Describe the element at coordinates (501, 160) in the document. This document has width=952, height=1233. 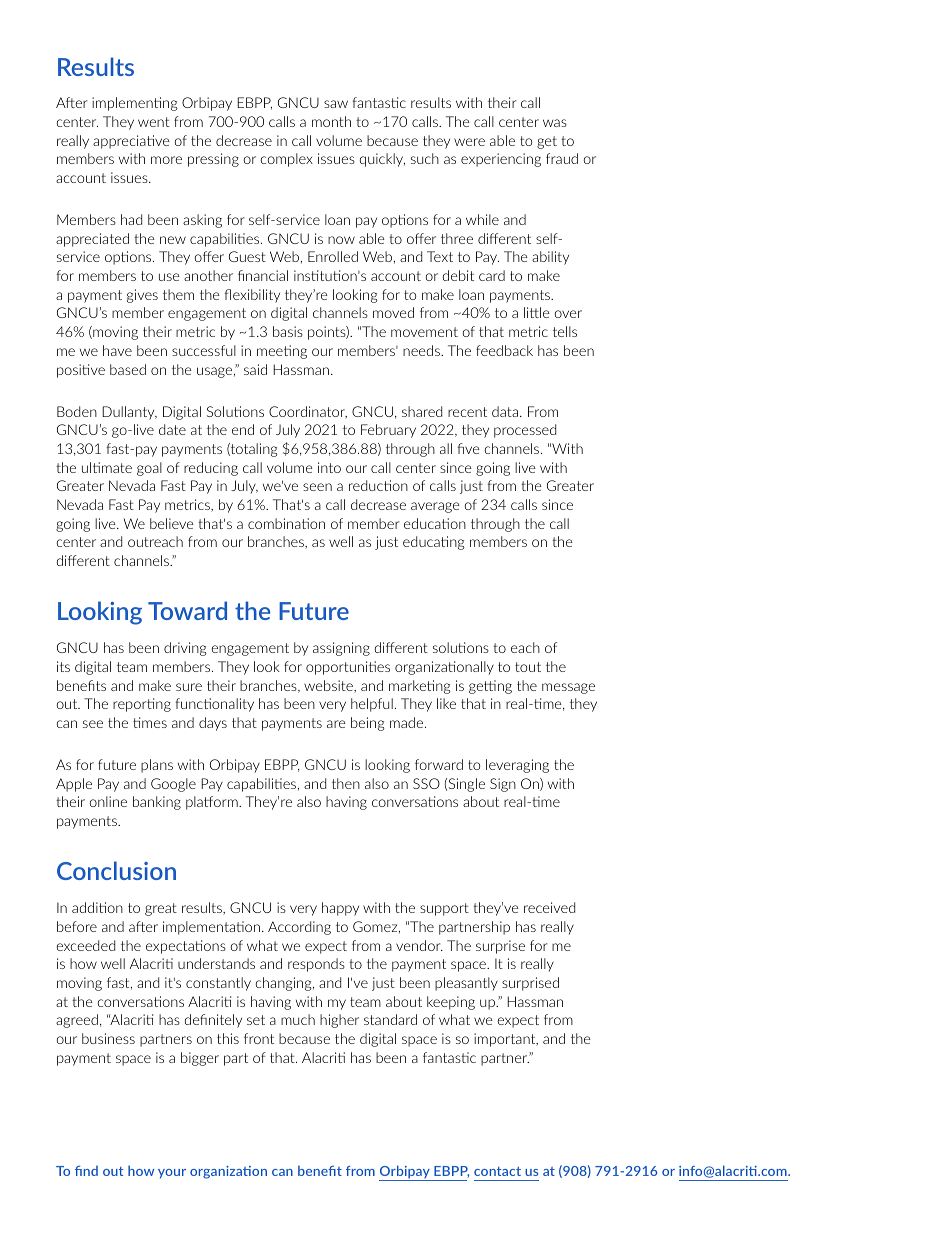
I see `experiencing` at that location.
